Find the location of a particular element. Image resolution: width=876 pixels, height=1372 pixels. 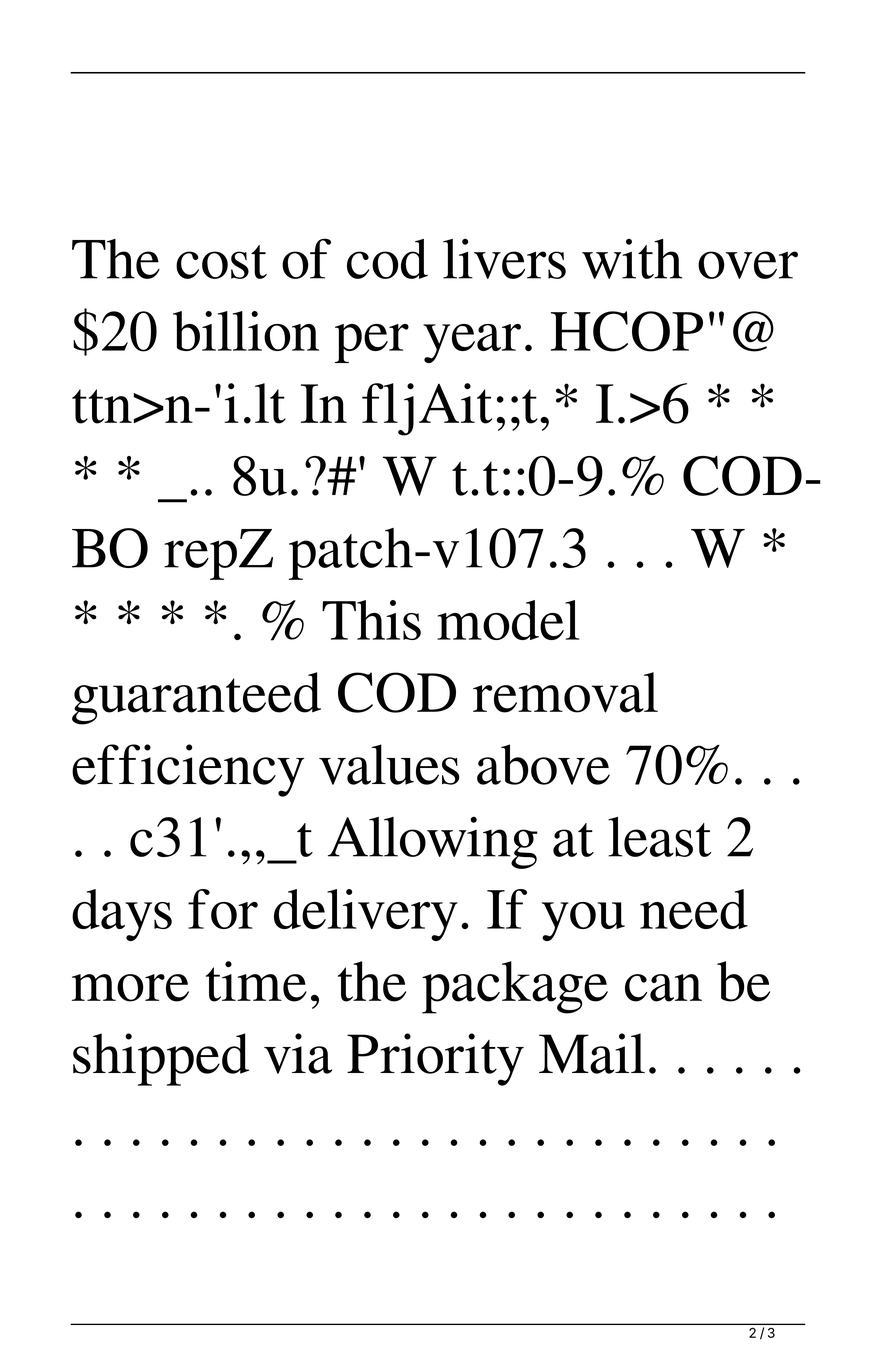

cost is located at coordinates (221, 262).
